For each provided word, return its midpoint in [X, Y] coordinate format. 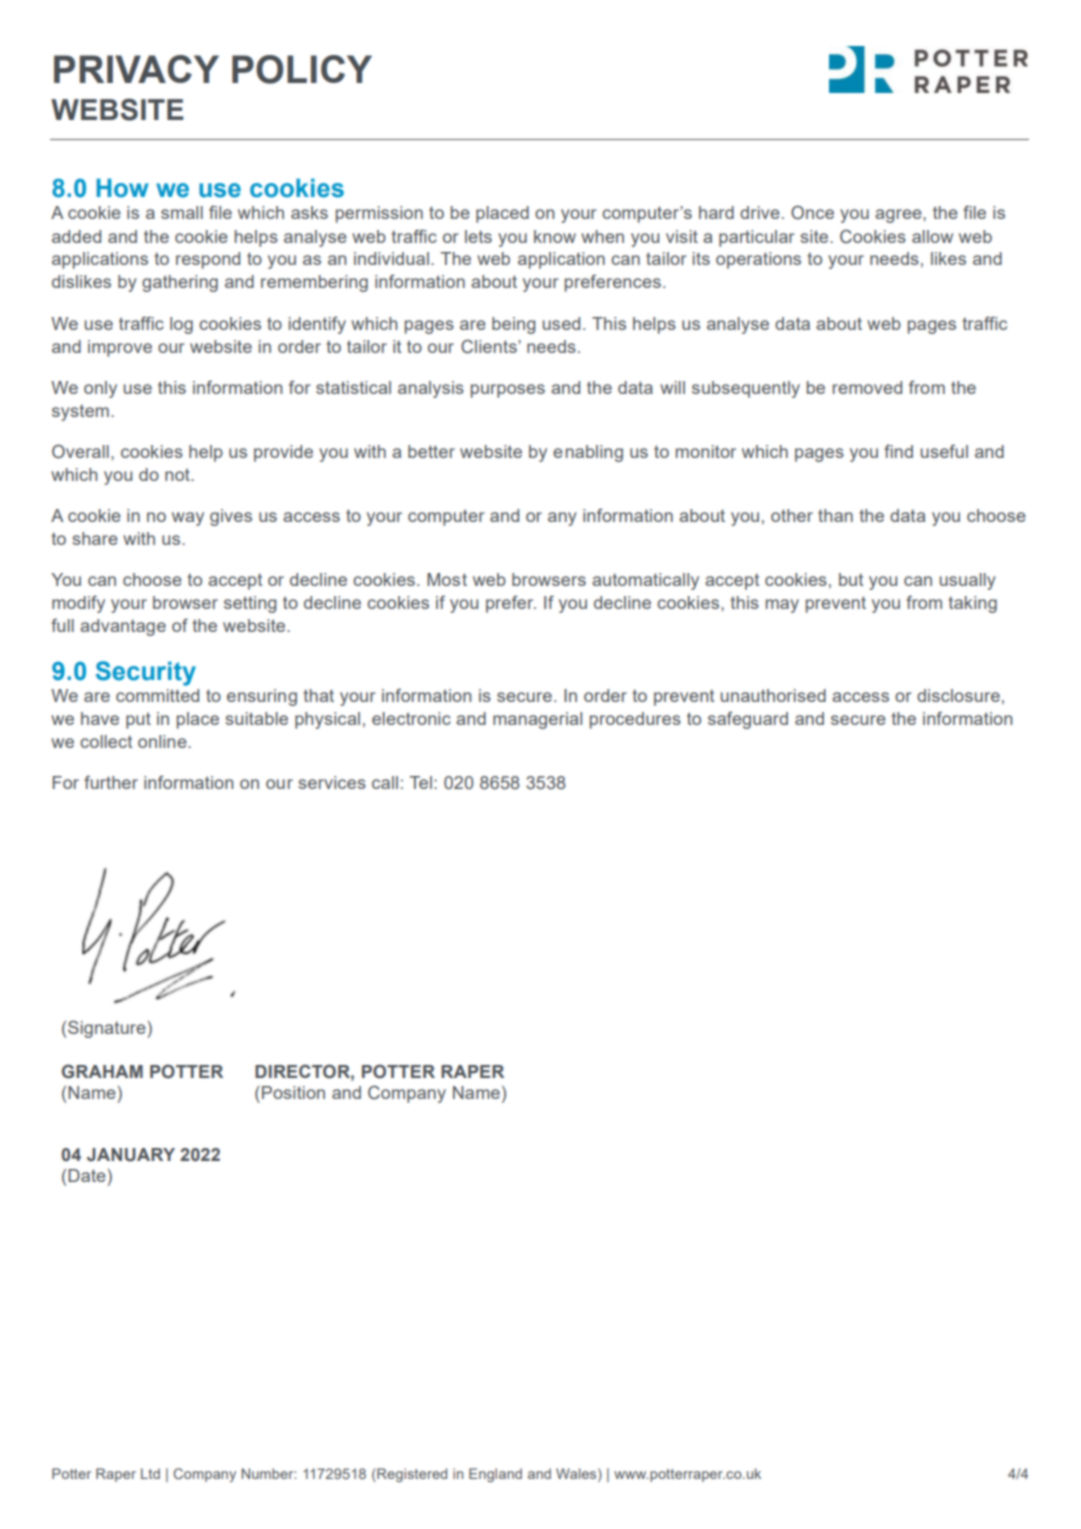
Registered [411, 1475]
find [898, 451]
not [178, 474]
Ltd [150, 1473]
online [163, 741]
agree [899, 216]
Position [293, 1092]
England [495, 1475]
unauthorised [773, 695]
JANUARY [131, 1155]
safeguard [748, 720]
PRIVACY [136, 69]
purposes [508, 391]
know [555, 236]
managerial [537, 720]
